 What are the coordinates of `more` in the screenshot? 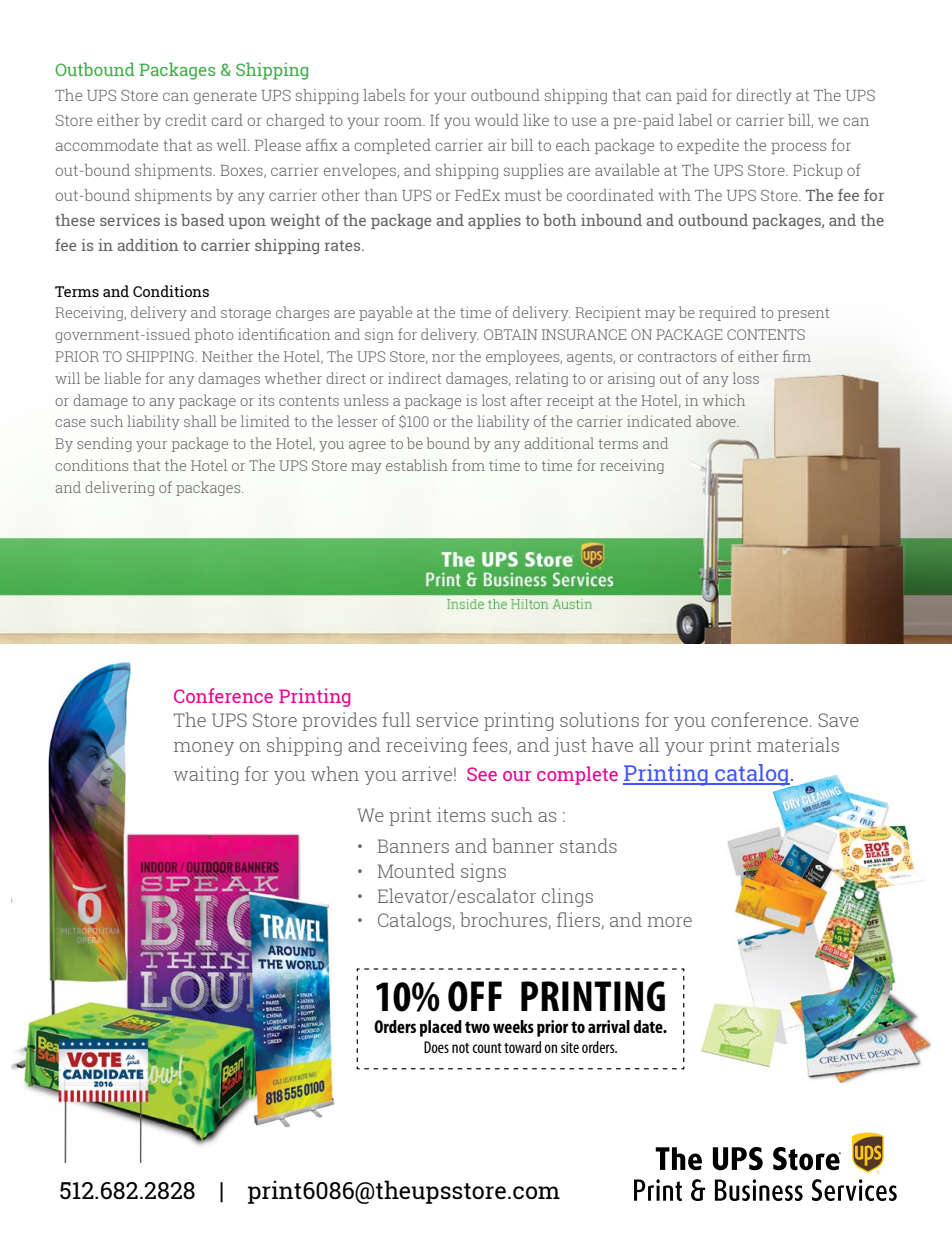 It's located at (669, 922).
